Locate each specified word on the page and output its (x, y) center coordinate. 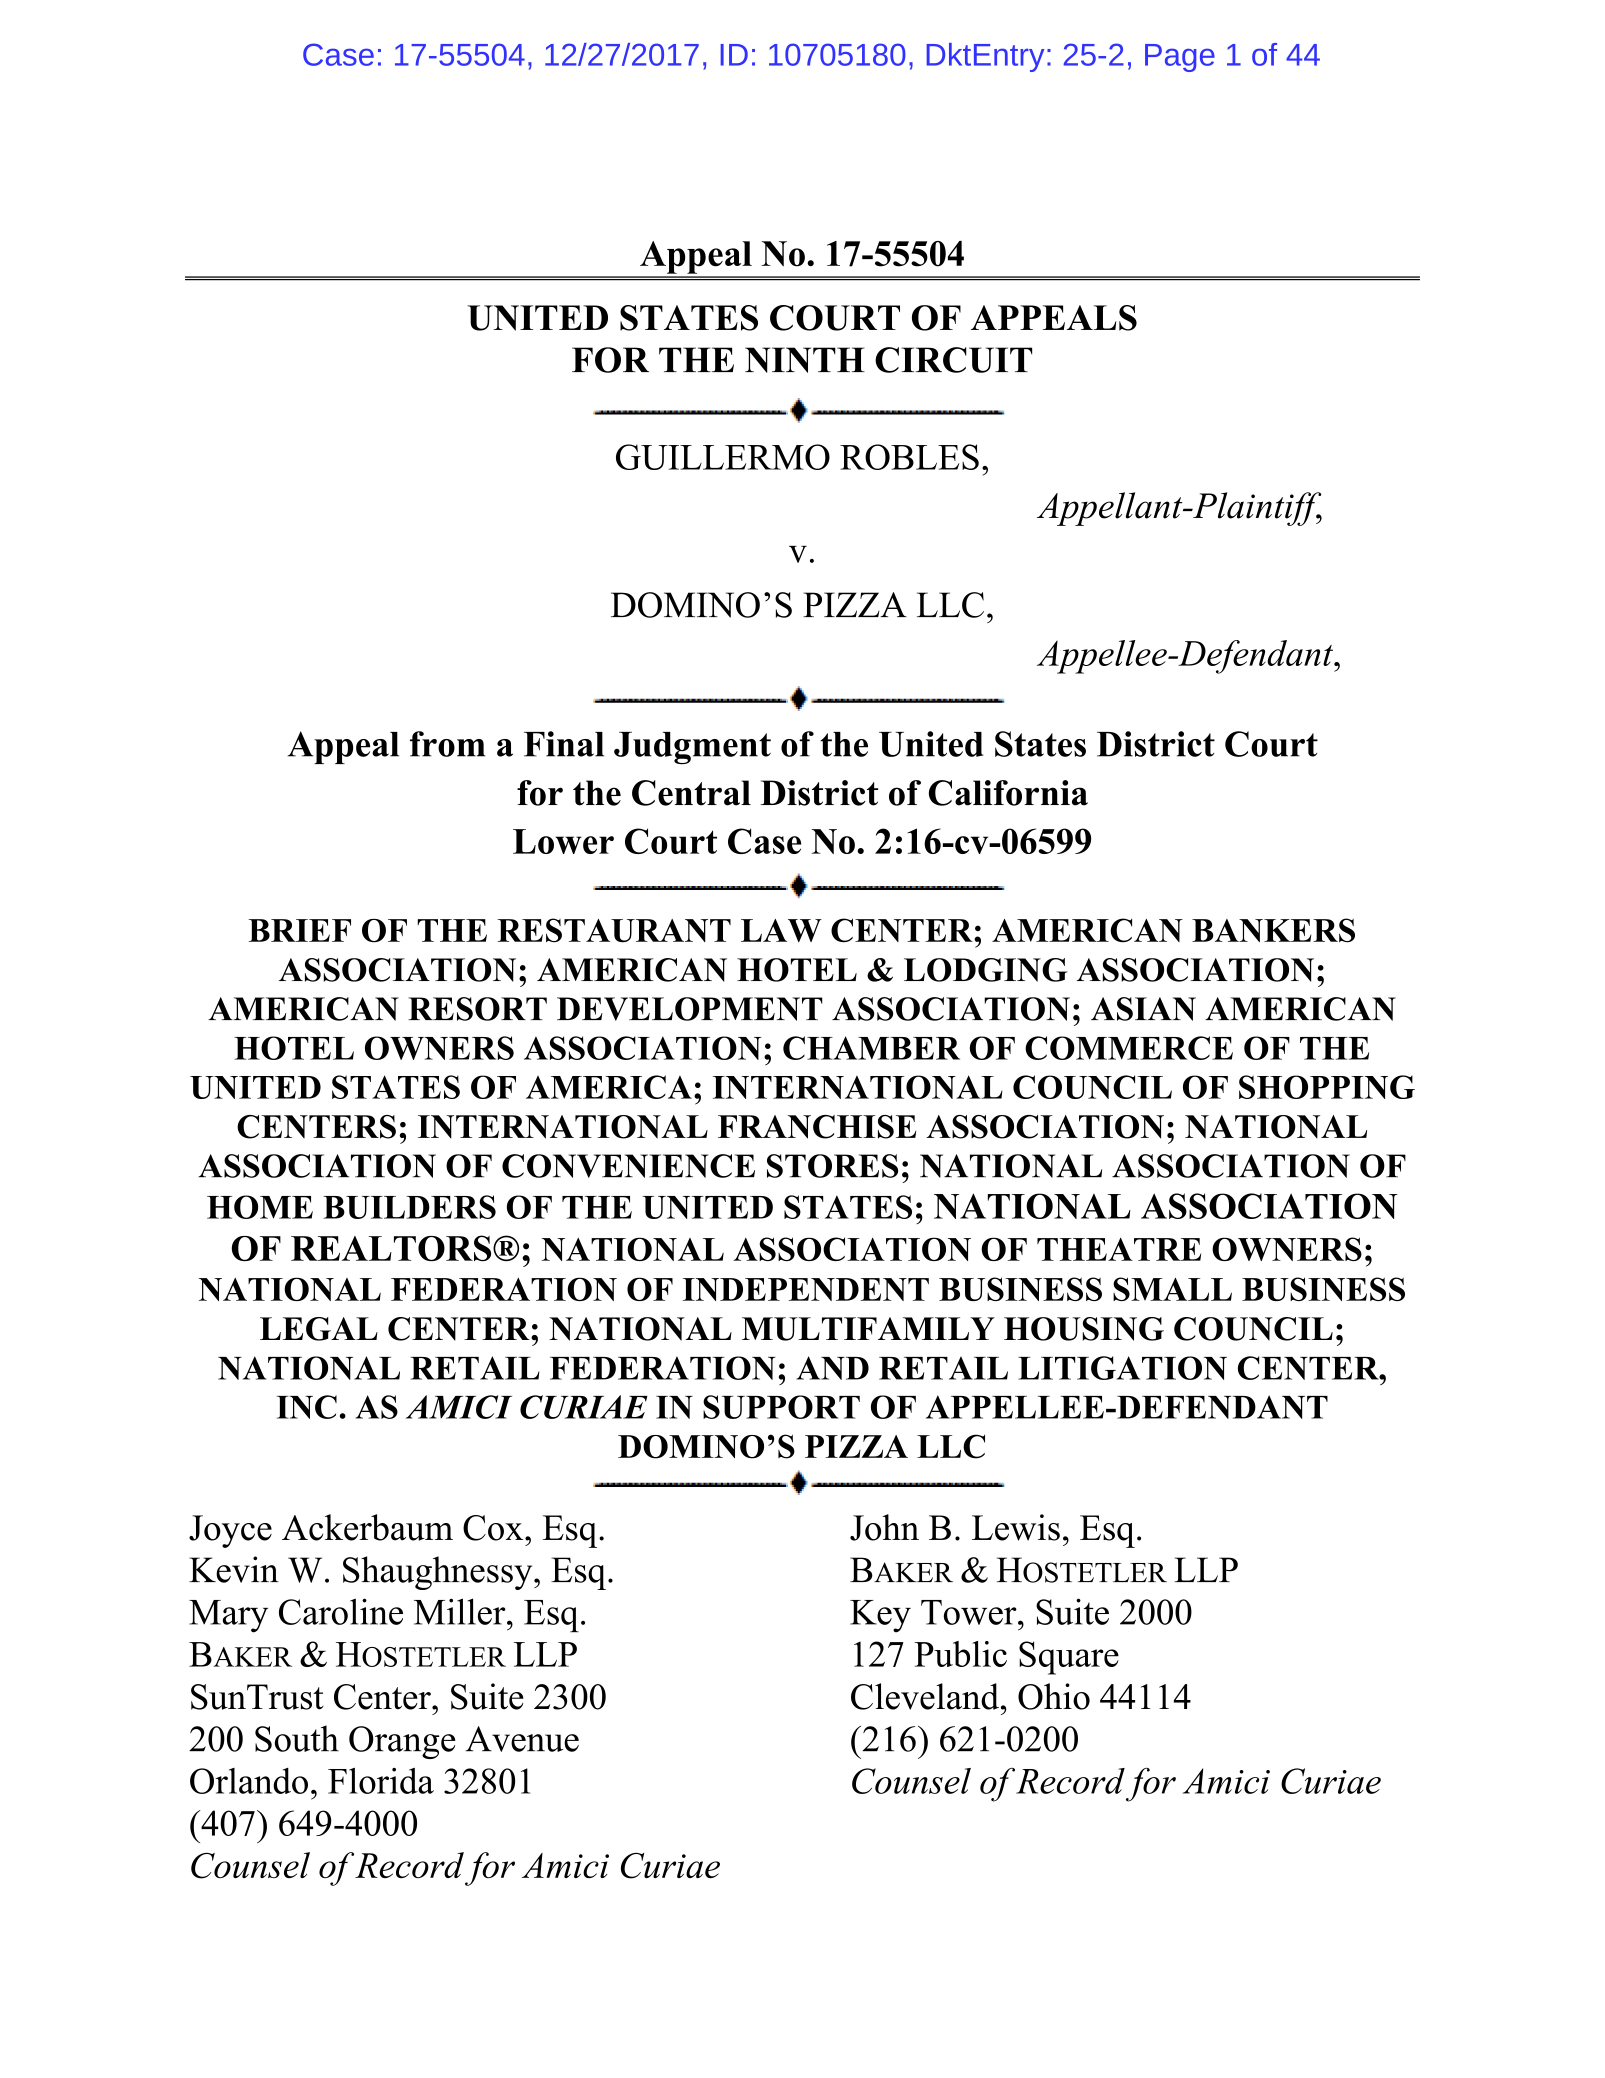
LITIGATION (1122, 1368)
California (1008, 793)
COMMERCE (1129, 1048)
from (447, 744)
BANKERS (1273, 930)
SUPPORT (781, 1407)
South (297, 1738)
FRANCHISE (817, 1127)
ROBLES (909, 457)
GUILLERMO (723, 457)
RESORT (477, 1009)
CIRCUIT (953, 360)
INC (307, 1407)
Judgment (692, 748)
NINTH (805, 360)
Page (1180, 58)
